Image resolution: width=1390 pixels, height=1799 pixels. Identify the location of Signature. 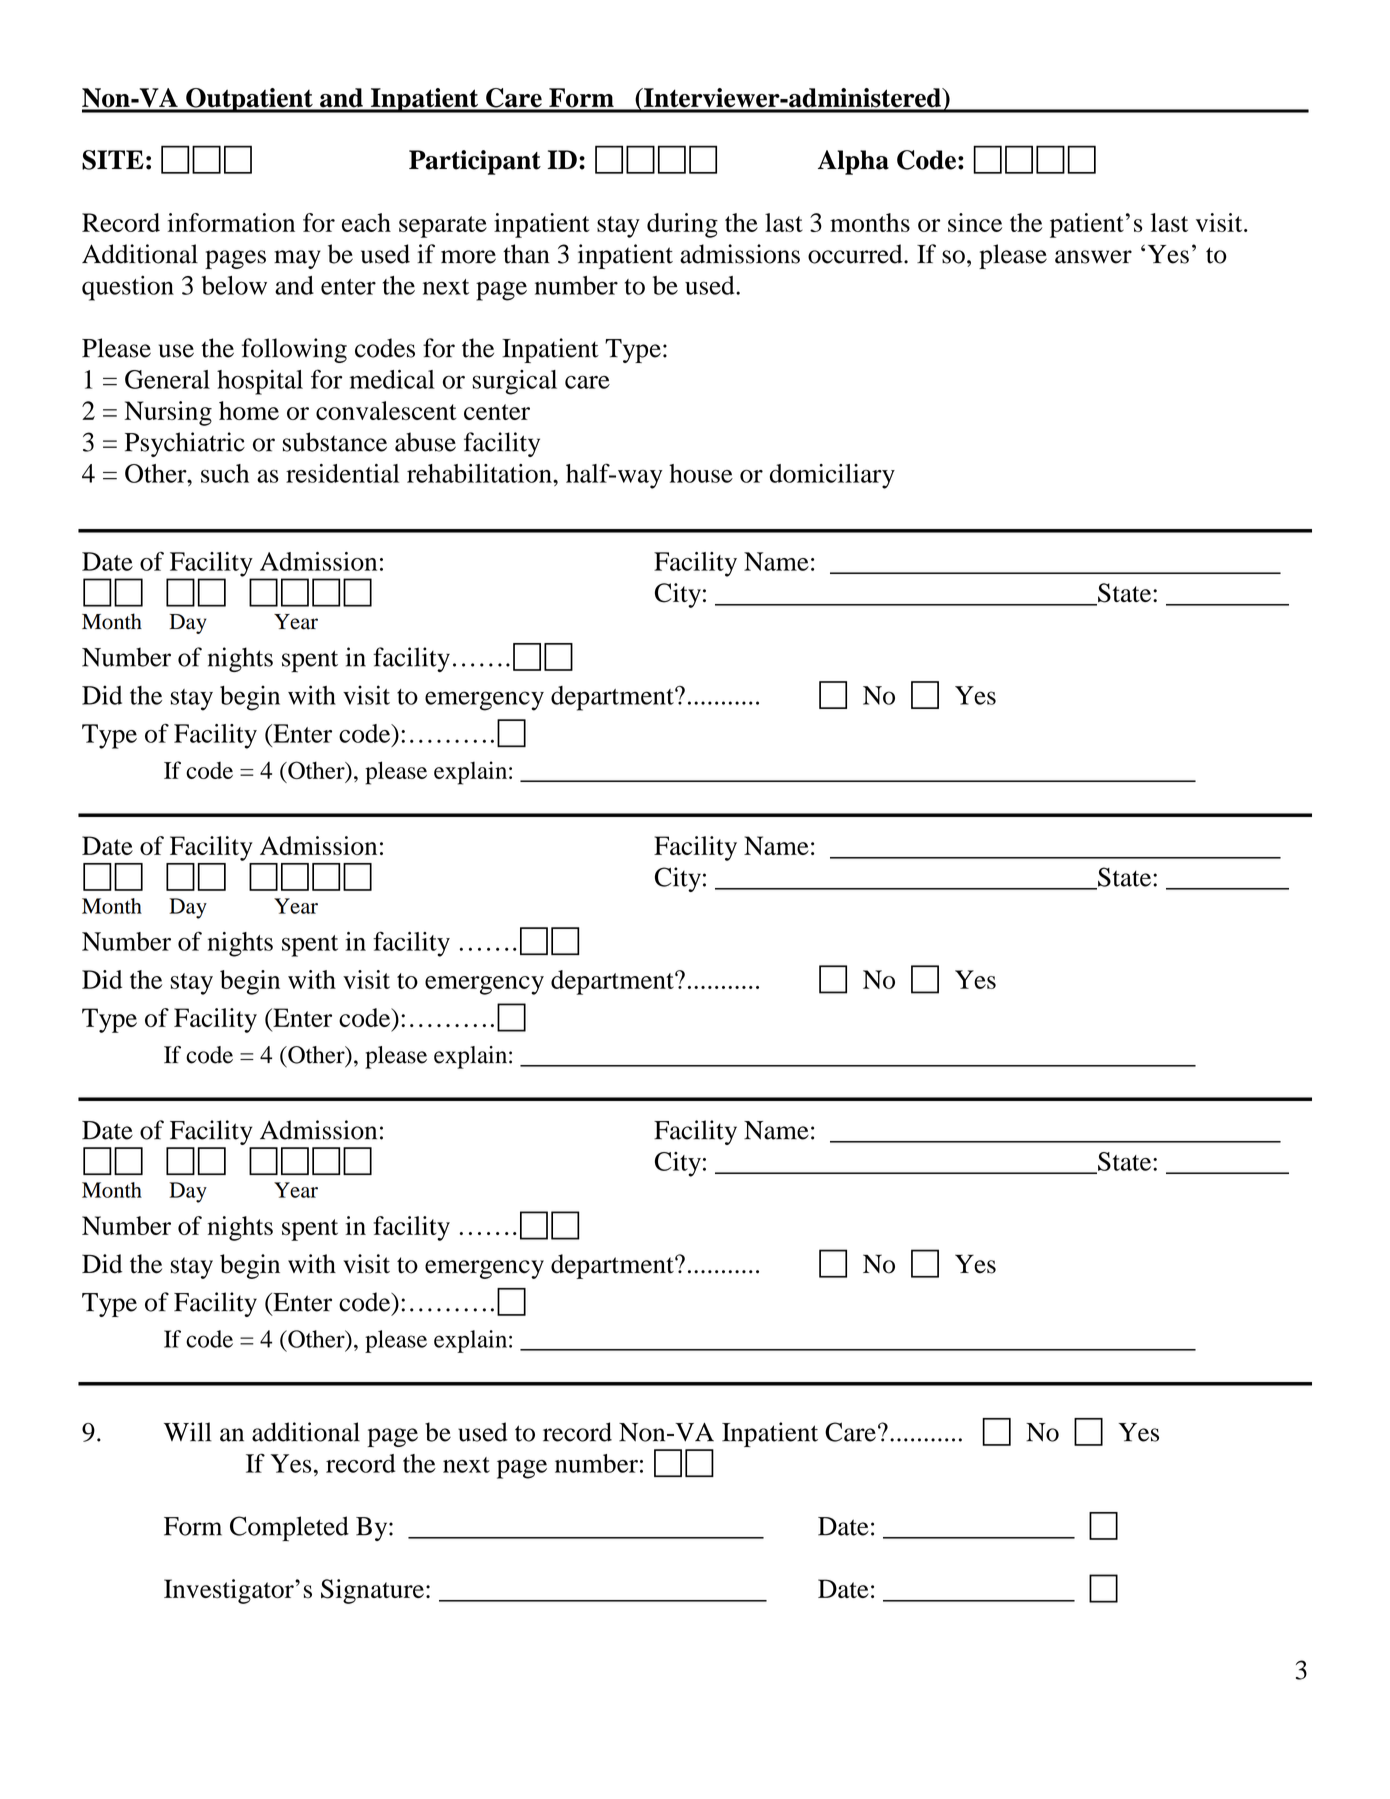
(372, 1591).
